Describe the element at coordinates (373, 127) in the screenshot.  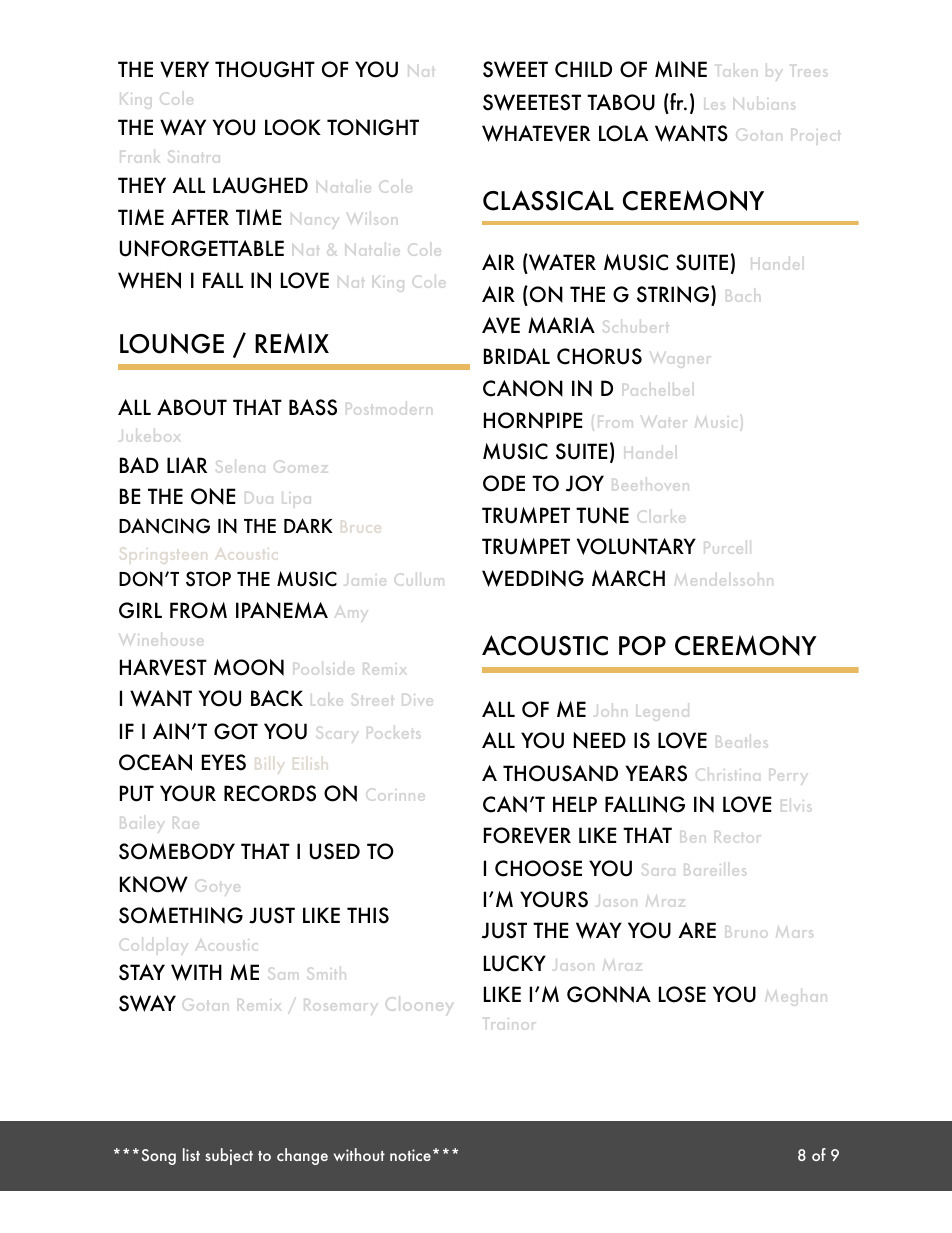
I see `TONIGHT` at that location.
